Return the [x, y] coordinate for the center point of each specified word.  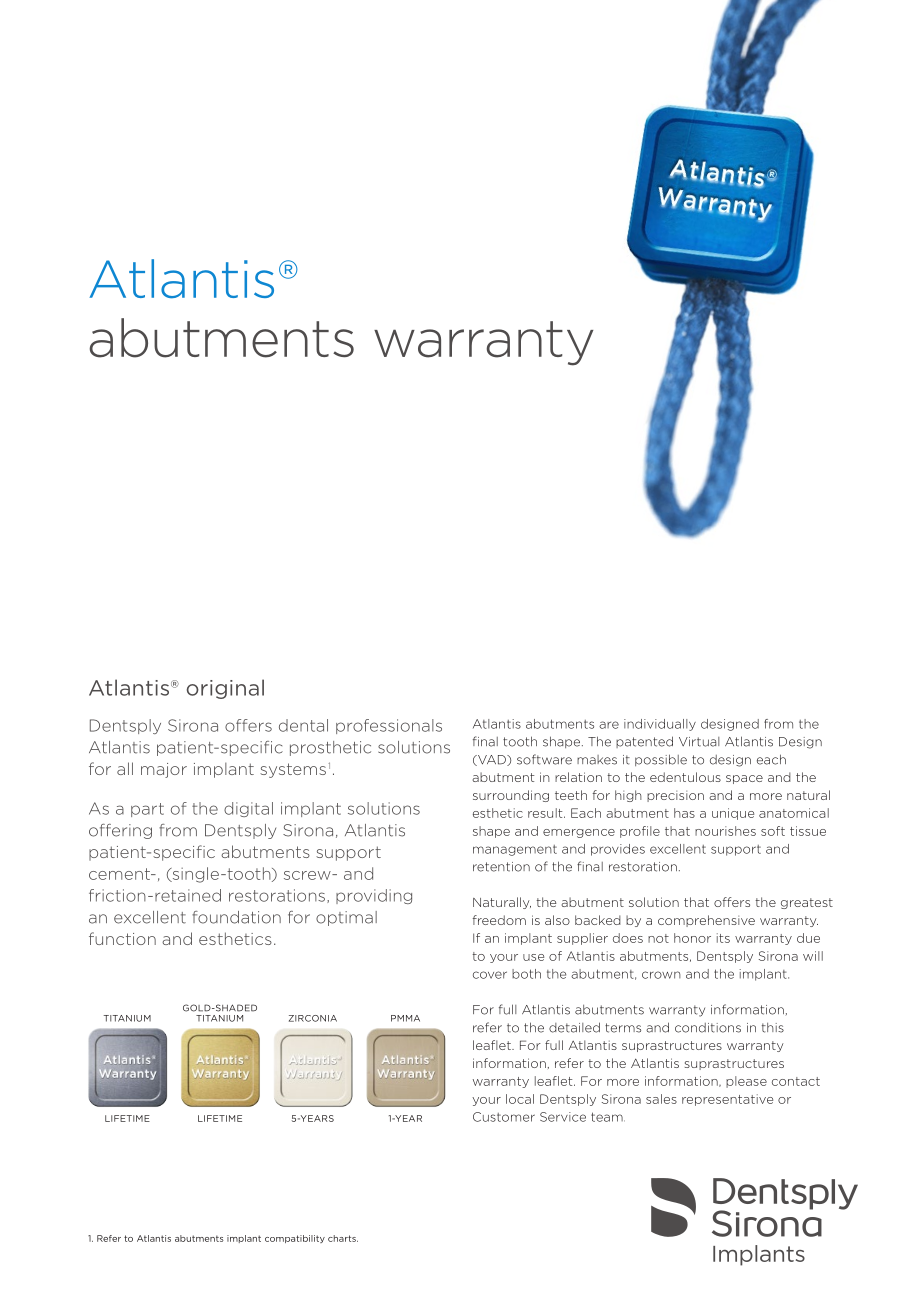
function [122, 938]
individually [660, 725]
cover [490, 975]
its [723, 938]
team [608, 1117]
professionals [389, 726]
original [225, 689]
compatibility [295, 1239]
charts [343, 1238]
